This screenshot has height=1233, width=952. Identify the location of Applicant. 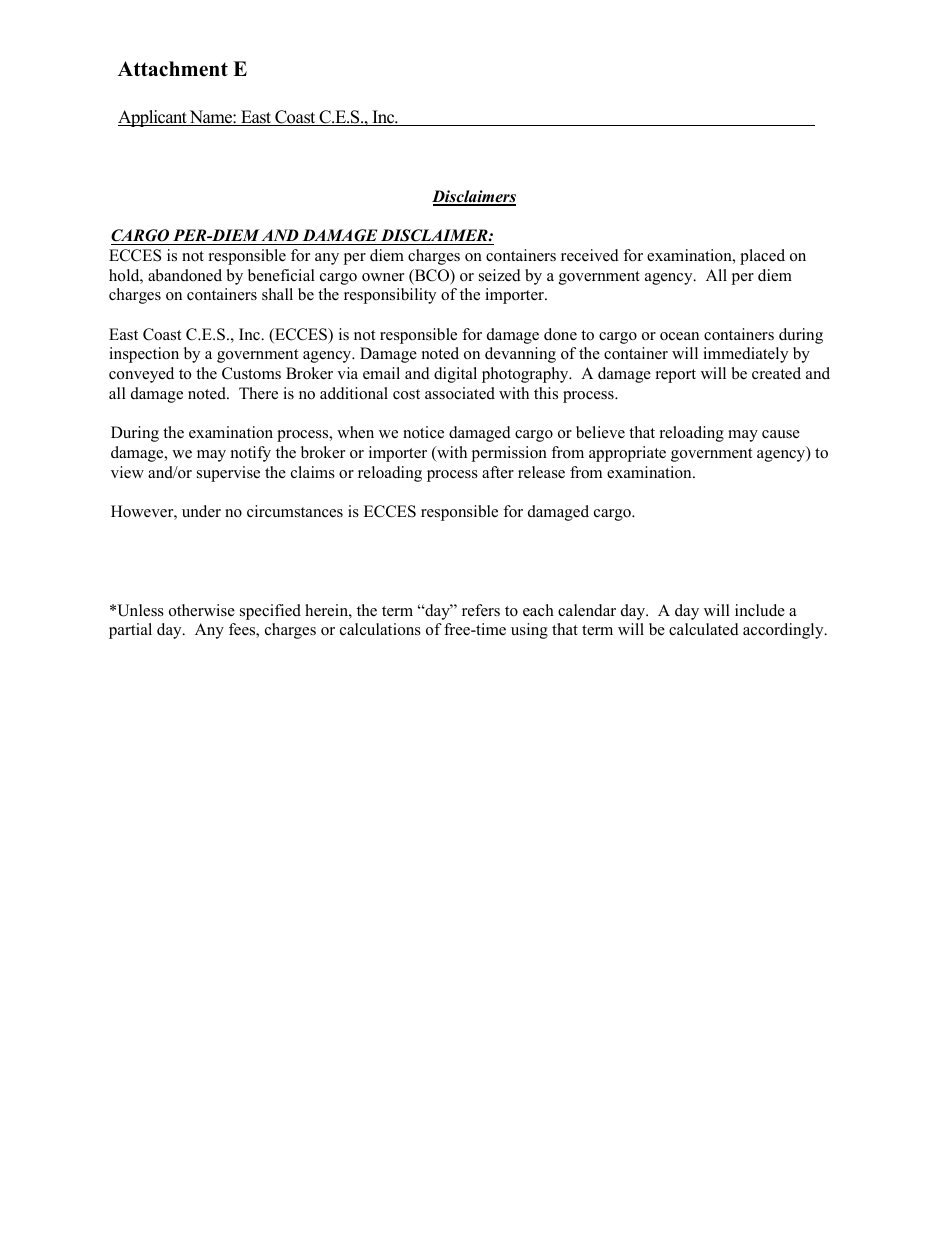
(153, 118).
